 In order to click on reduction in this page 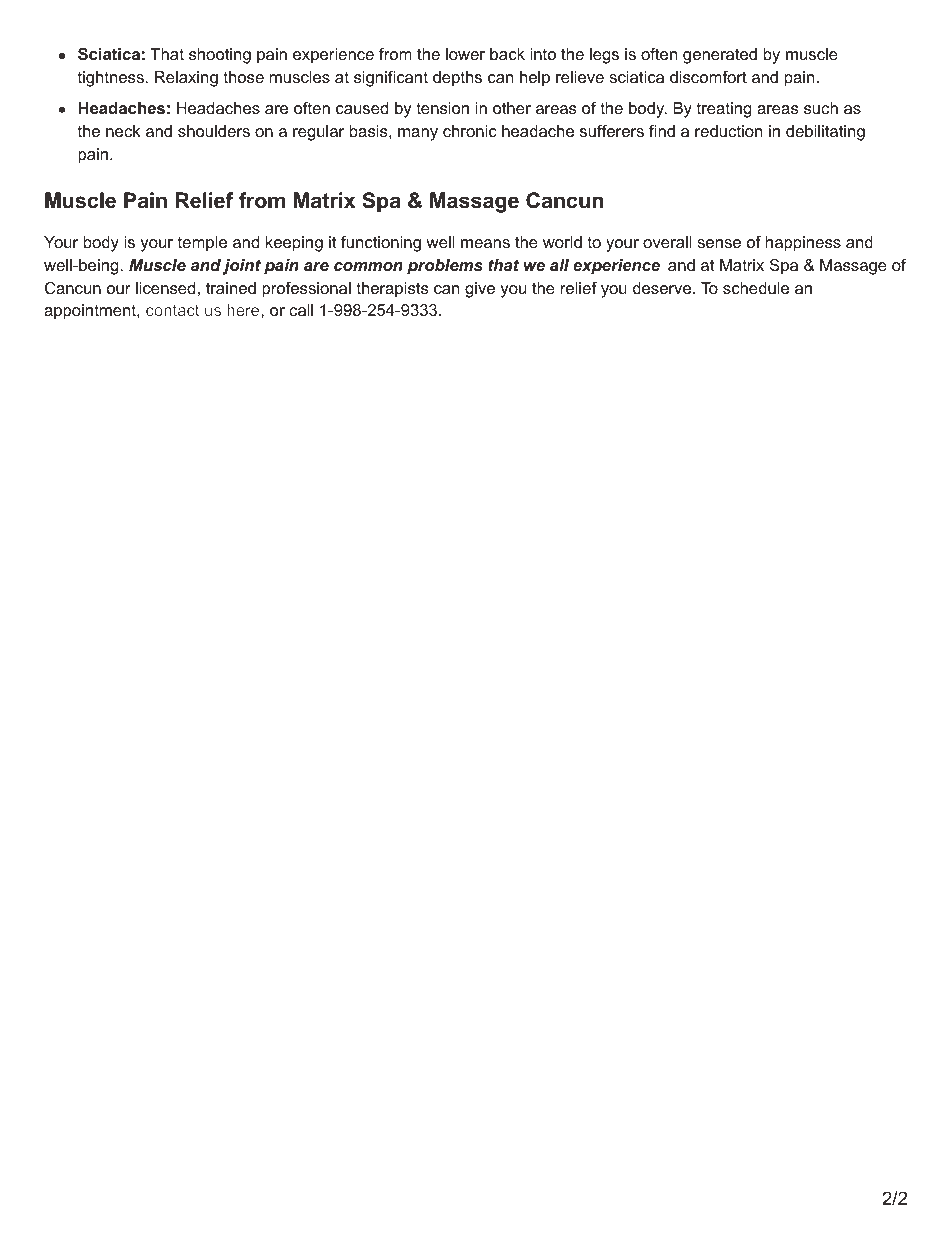, I will do `click(728, 131)`.
